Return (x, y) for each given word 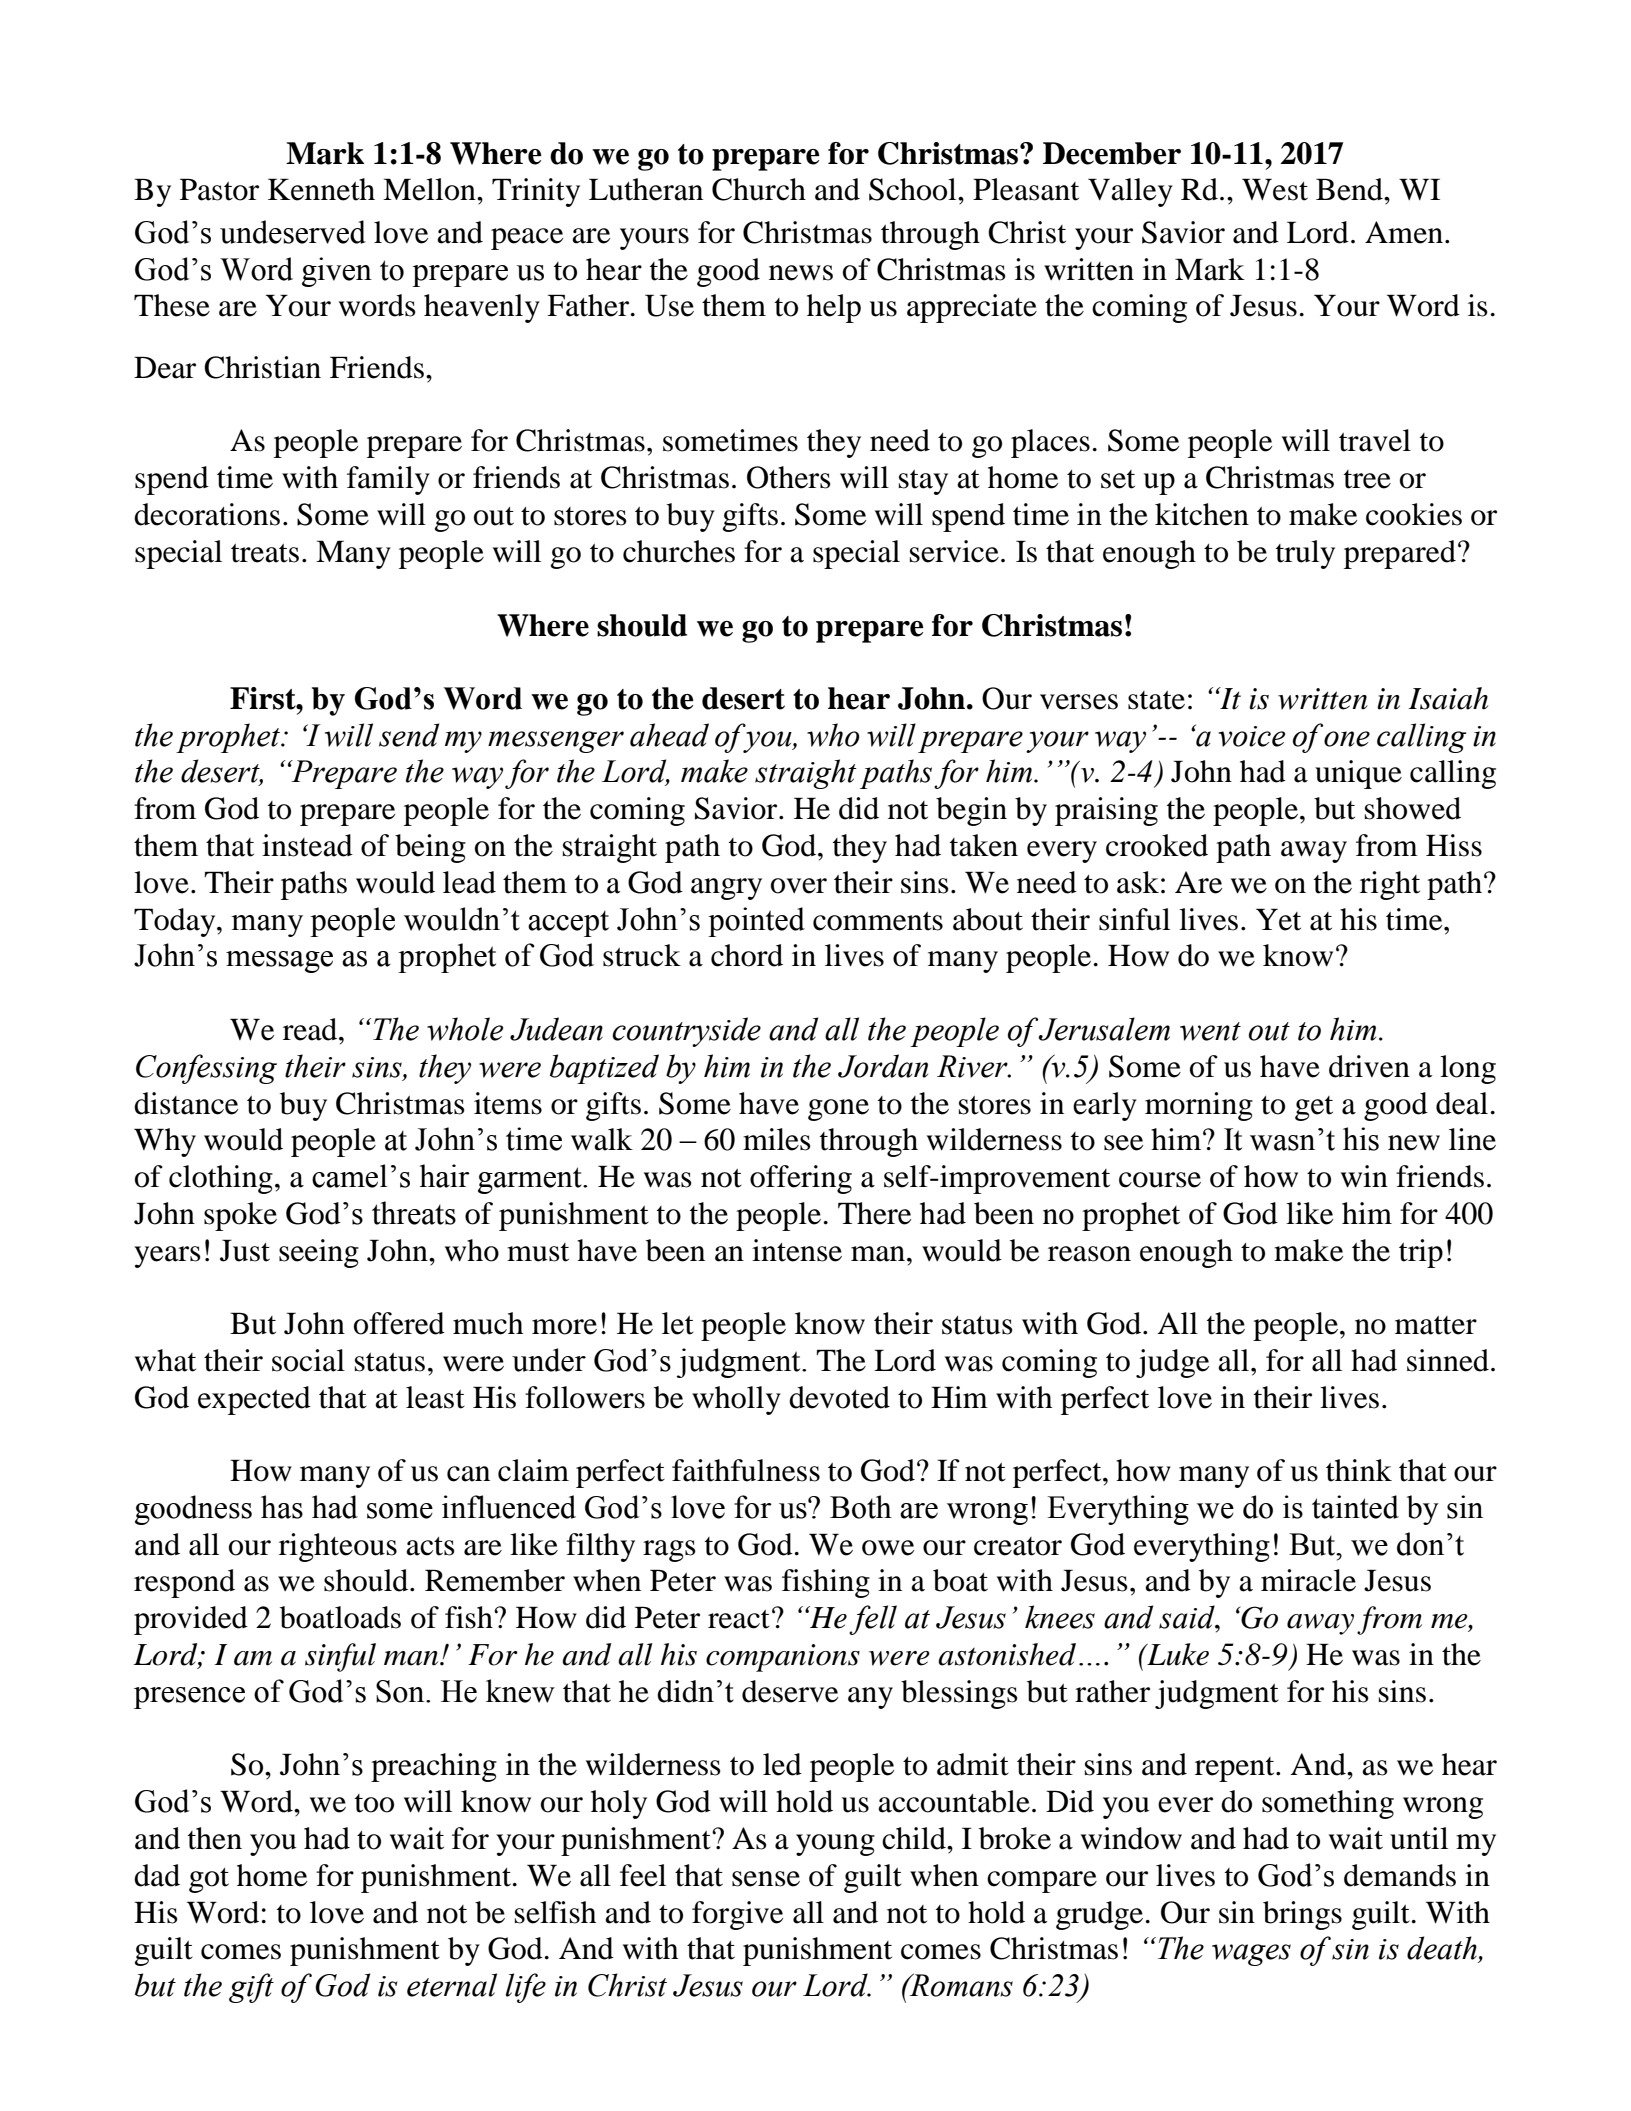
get (1314, 1108)
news (801, 273)
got (209, 1880)
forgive (737, 1915)
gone (838, 1110)
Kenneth (321, 189)
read (311, 1029)
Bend (1350, 189)
